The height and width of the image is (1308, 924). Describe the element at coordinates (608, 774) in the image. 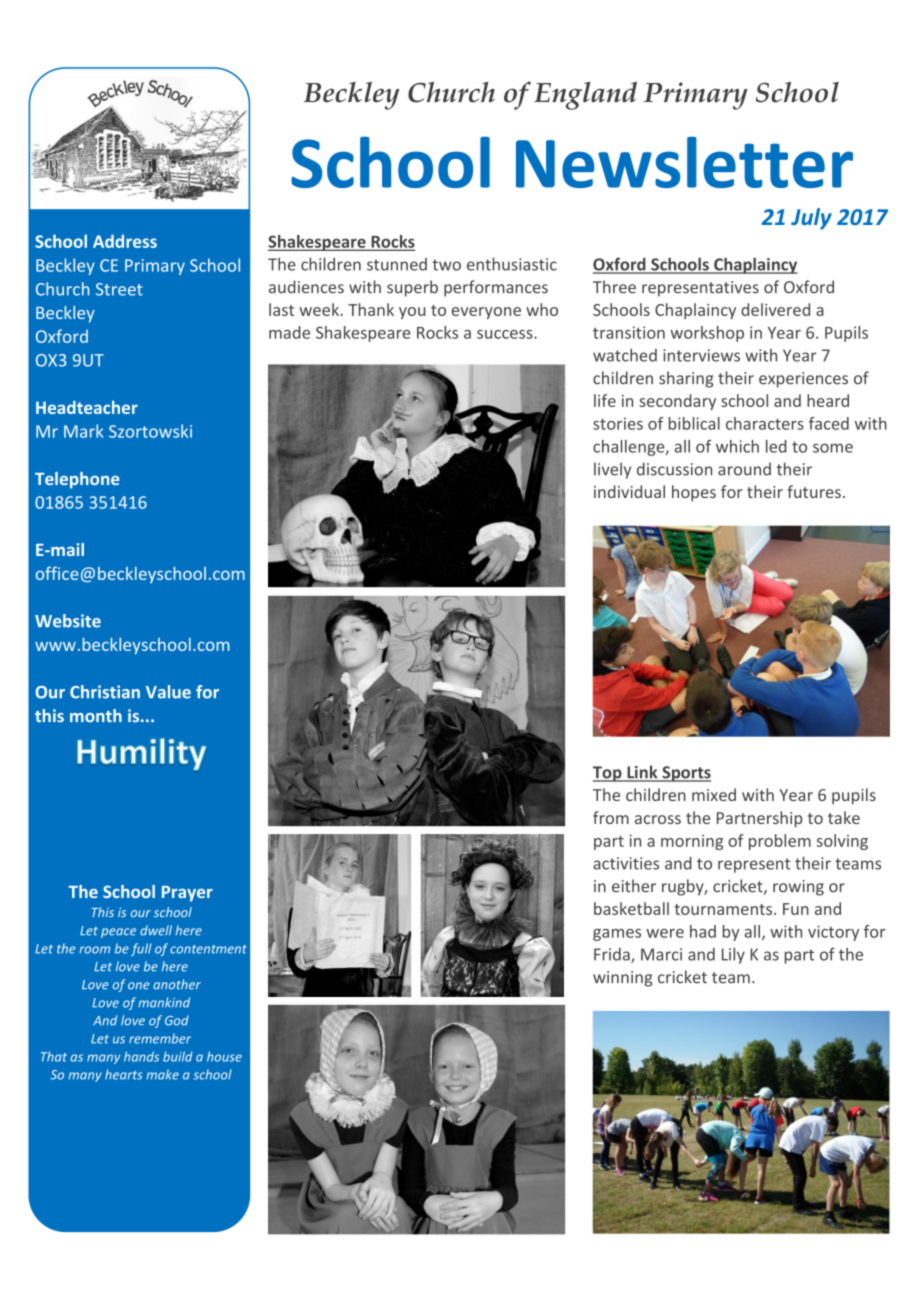

I see `Top` at that location.
